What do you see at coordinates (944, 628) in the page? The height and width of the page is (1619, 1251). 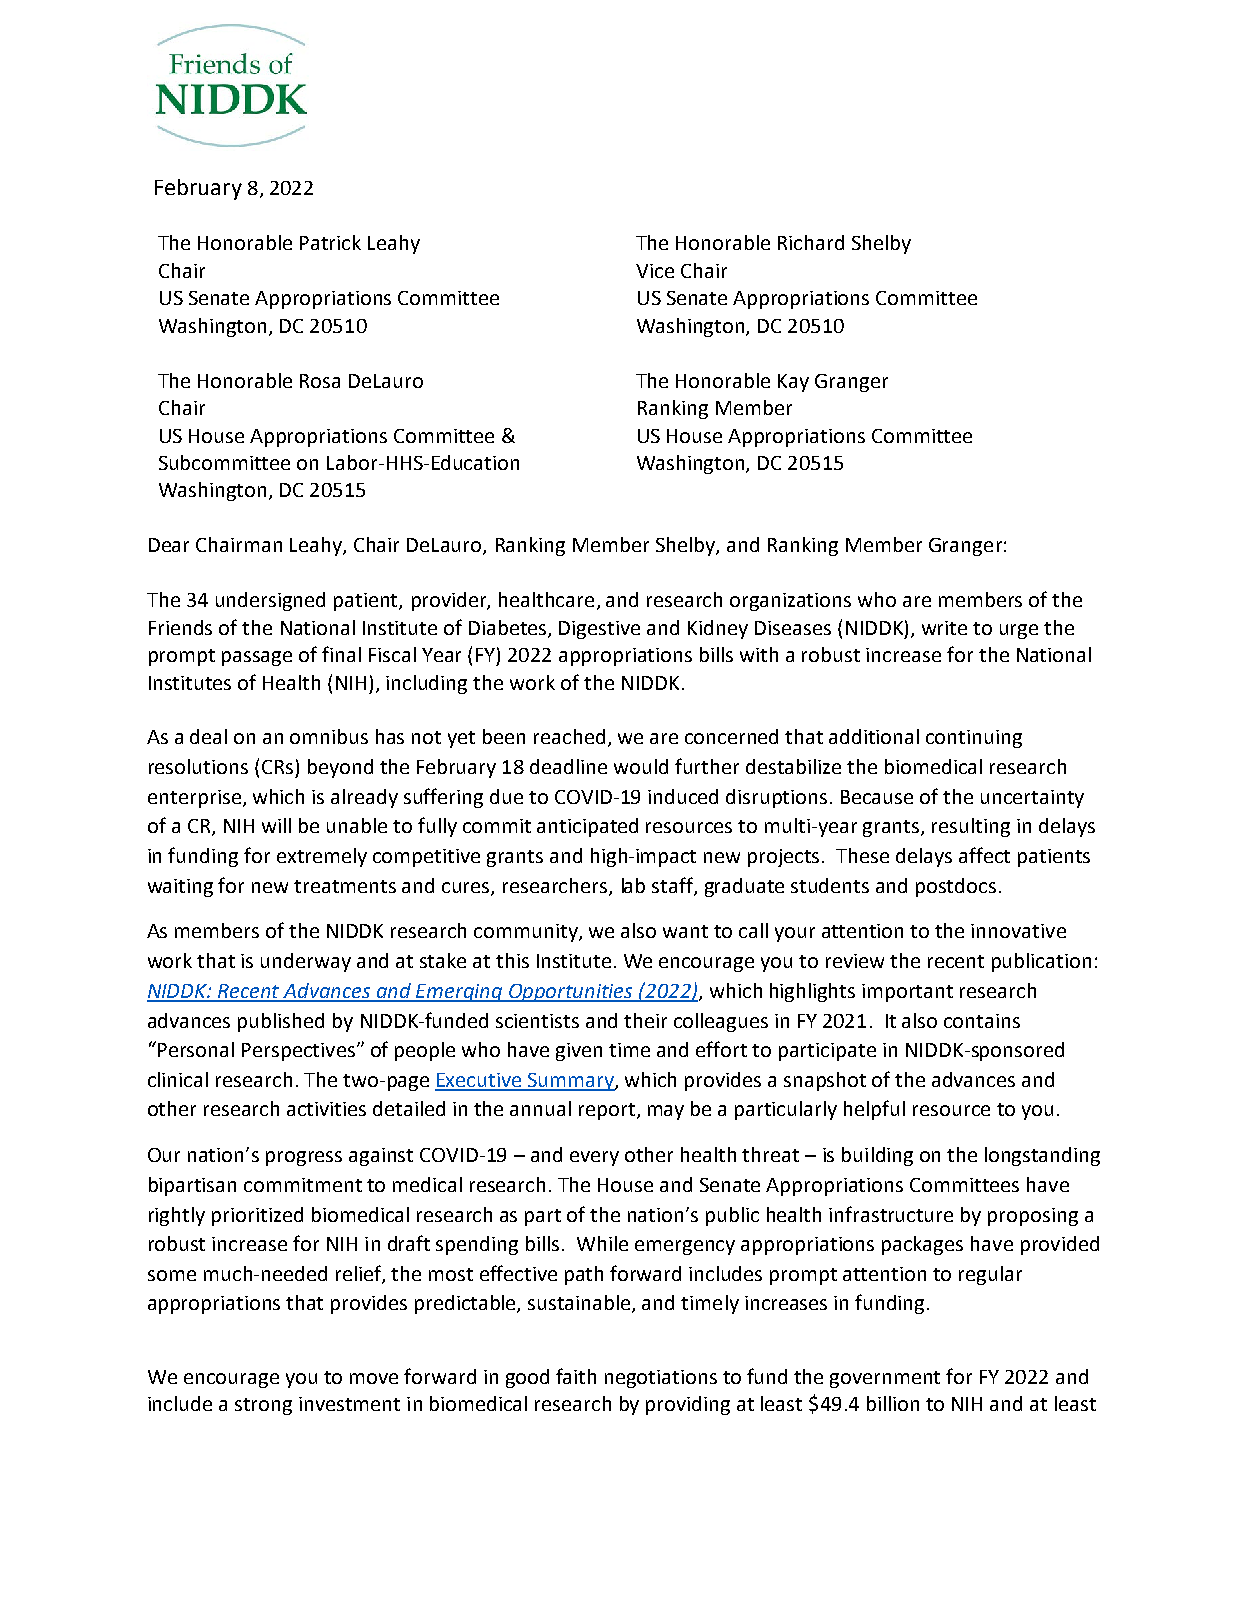 I see `write` at bounding box center [944, 628].
